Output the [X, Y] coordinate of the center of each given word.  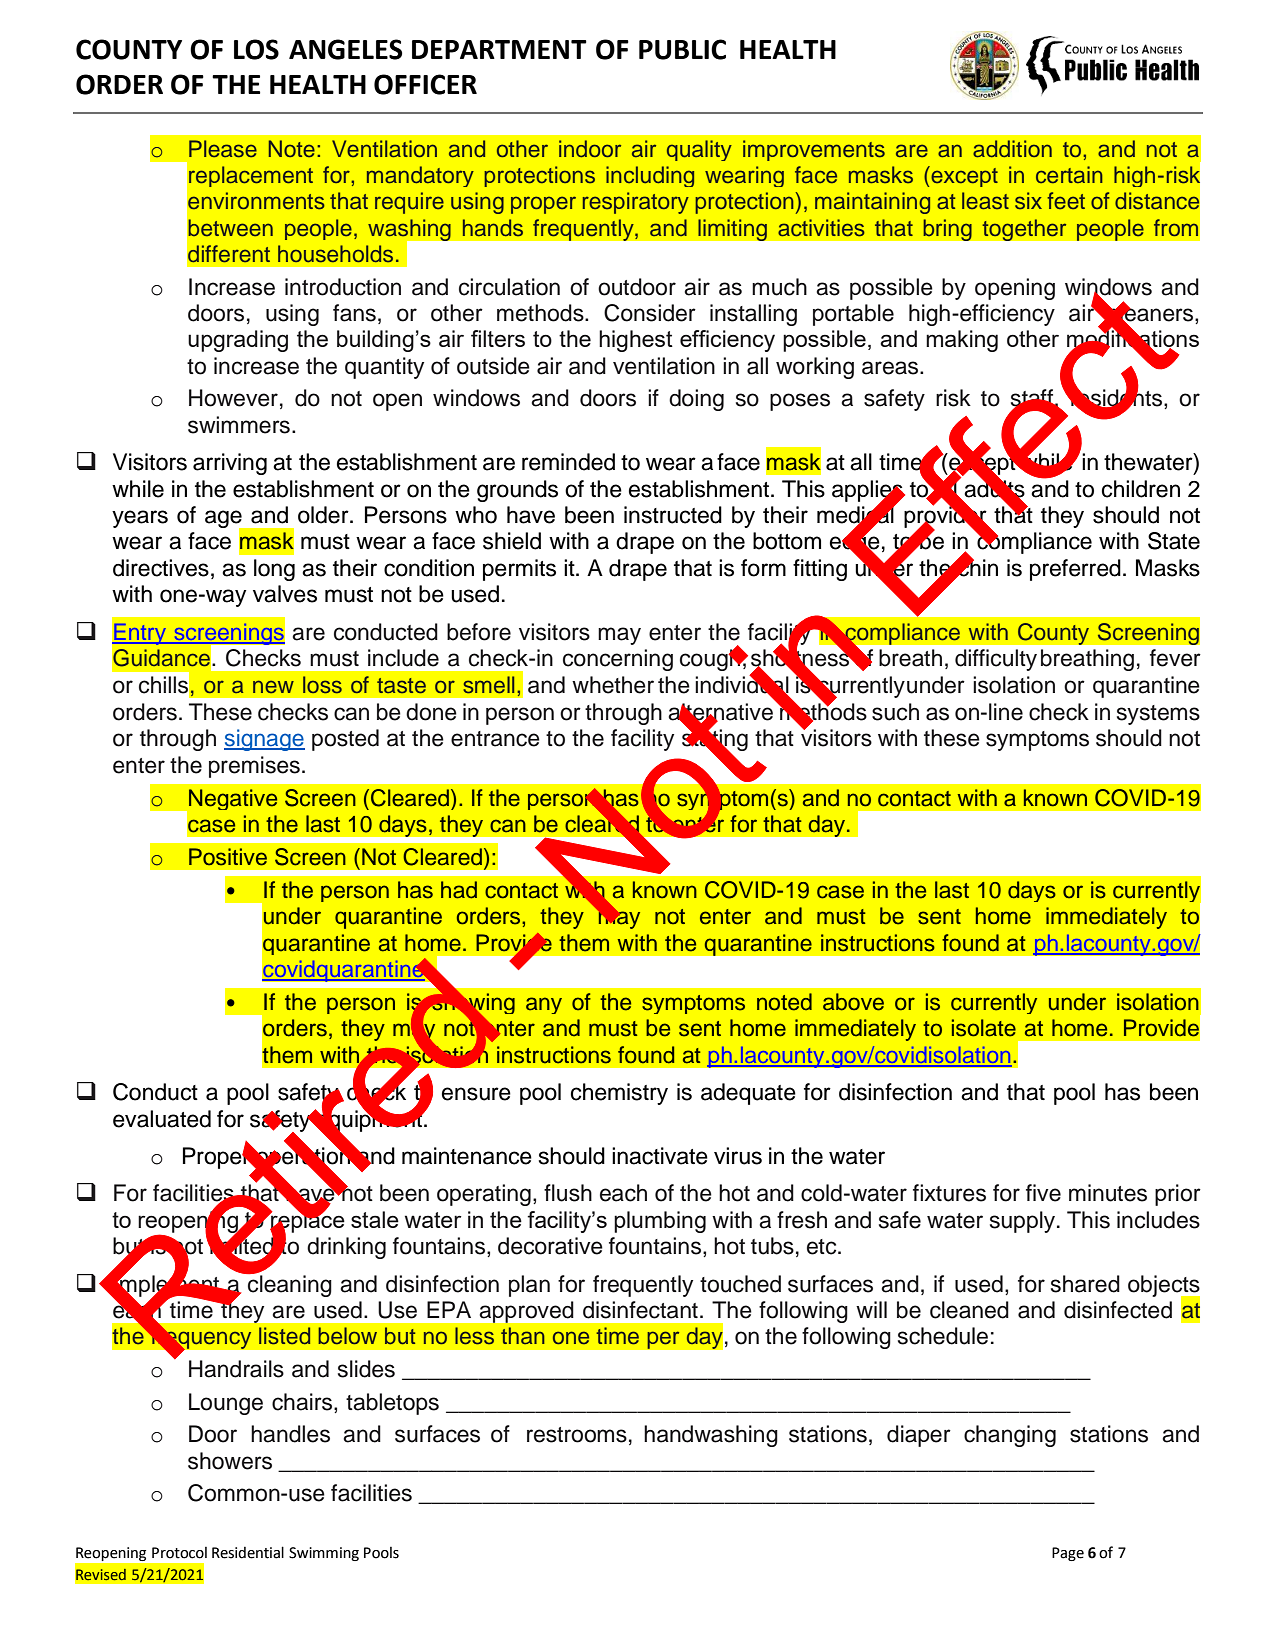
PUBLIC [682, 49]
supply [1024, 1222]
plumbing [660, 1222]
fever [1175, 658]
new [273, 687]
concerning [618, 660]
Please [223, 149]
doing [696, 400]
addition [1012, 149]
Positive [228, 857]
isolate [984, 1028]
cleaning [289, 1285]
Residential [248, 1552]
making [962, 341]
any [544, 1005]
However [233, 398]
